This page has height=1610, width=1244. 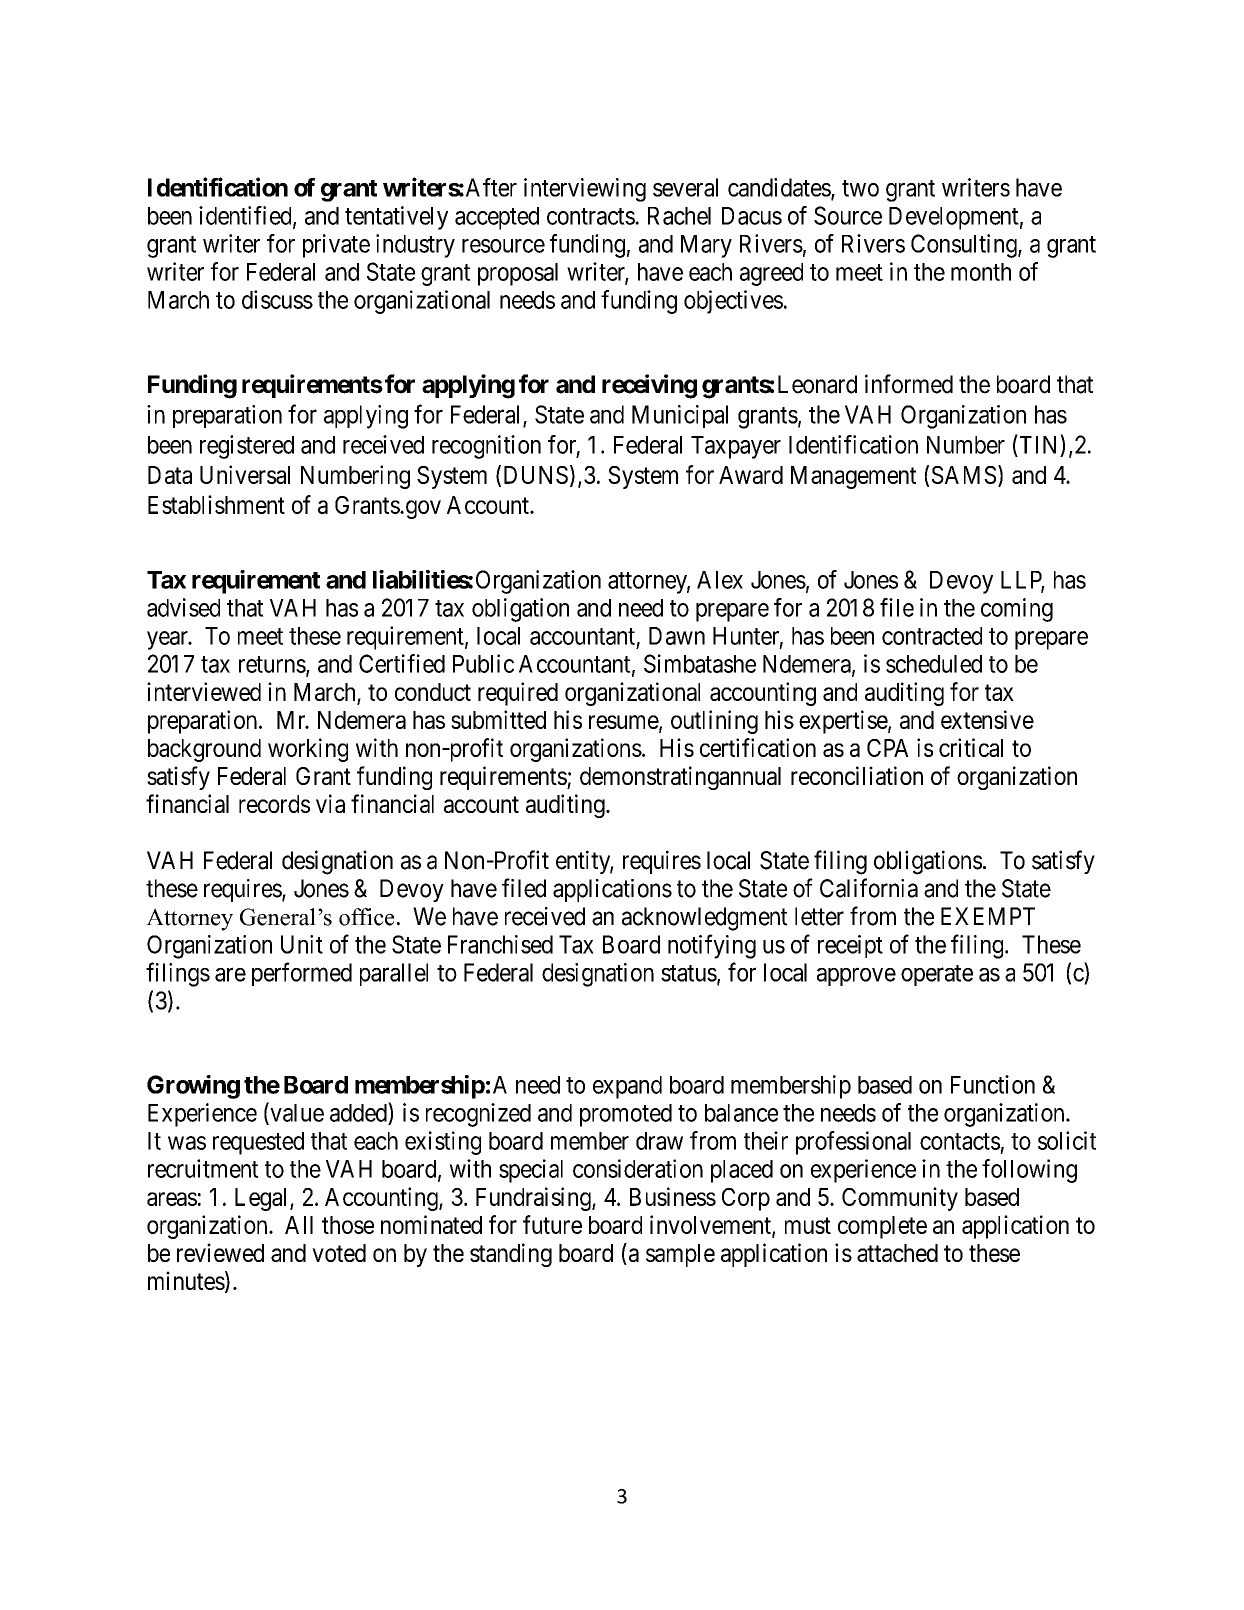 I want to click on outlining, so click(x=714, y=722).
